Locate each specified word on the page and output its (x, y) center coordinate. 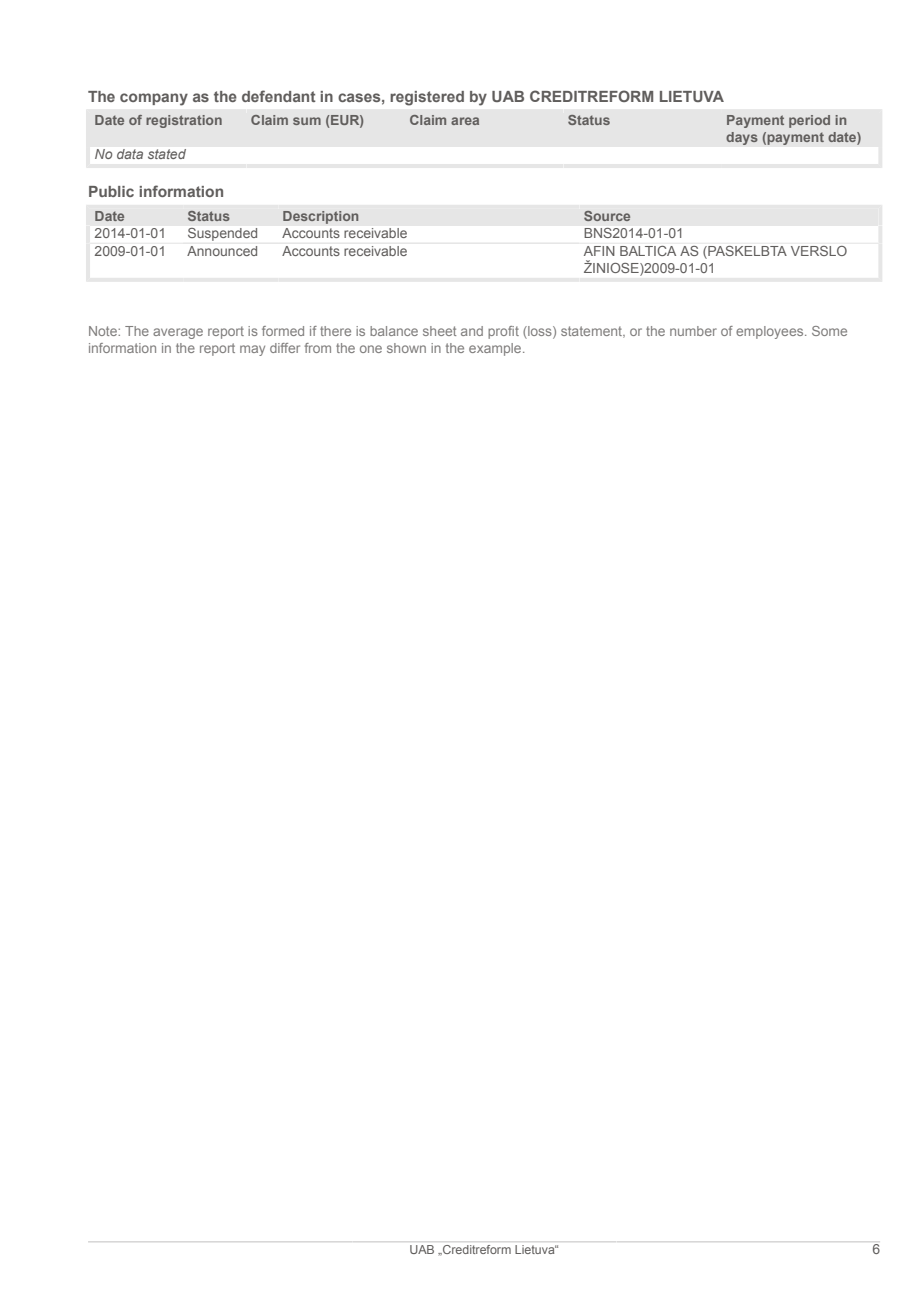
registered (427, 98)
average (178, 333)
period (809, 121)
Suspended (222, 234)
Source (607, 216)
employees (771, 332)
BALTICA (648, 251)
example (496, 349)
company (154, 99)
